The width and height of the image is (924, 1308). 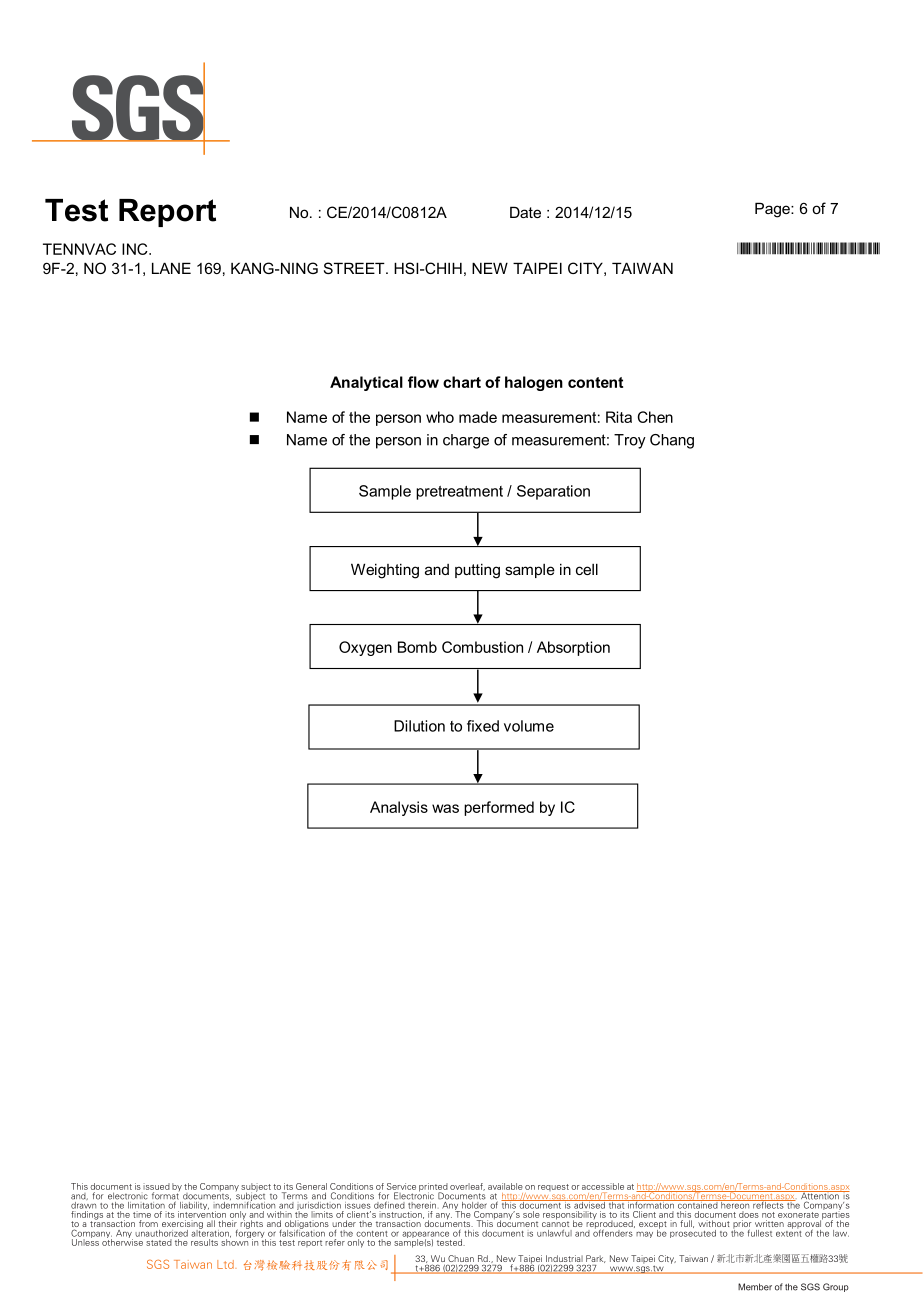 I want to click on charge, so click(x=466, y=441).
